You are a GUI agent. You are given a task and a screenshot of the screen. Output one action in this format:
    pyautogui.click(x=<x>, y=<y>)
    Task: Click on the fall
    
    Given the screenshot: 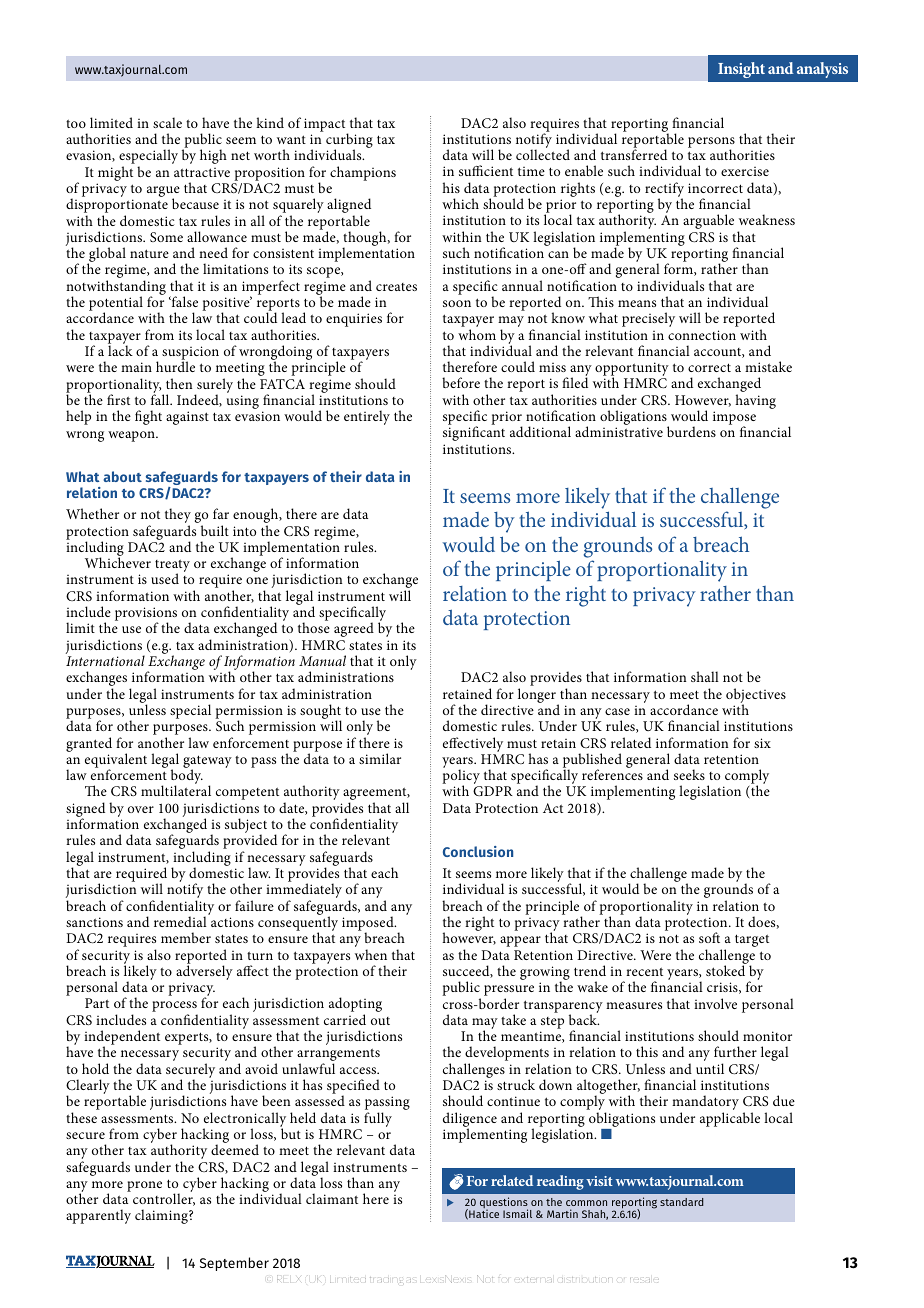 What is the action you would take?
    pyautogui.click(x=161, y=398)
